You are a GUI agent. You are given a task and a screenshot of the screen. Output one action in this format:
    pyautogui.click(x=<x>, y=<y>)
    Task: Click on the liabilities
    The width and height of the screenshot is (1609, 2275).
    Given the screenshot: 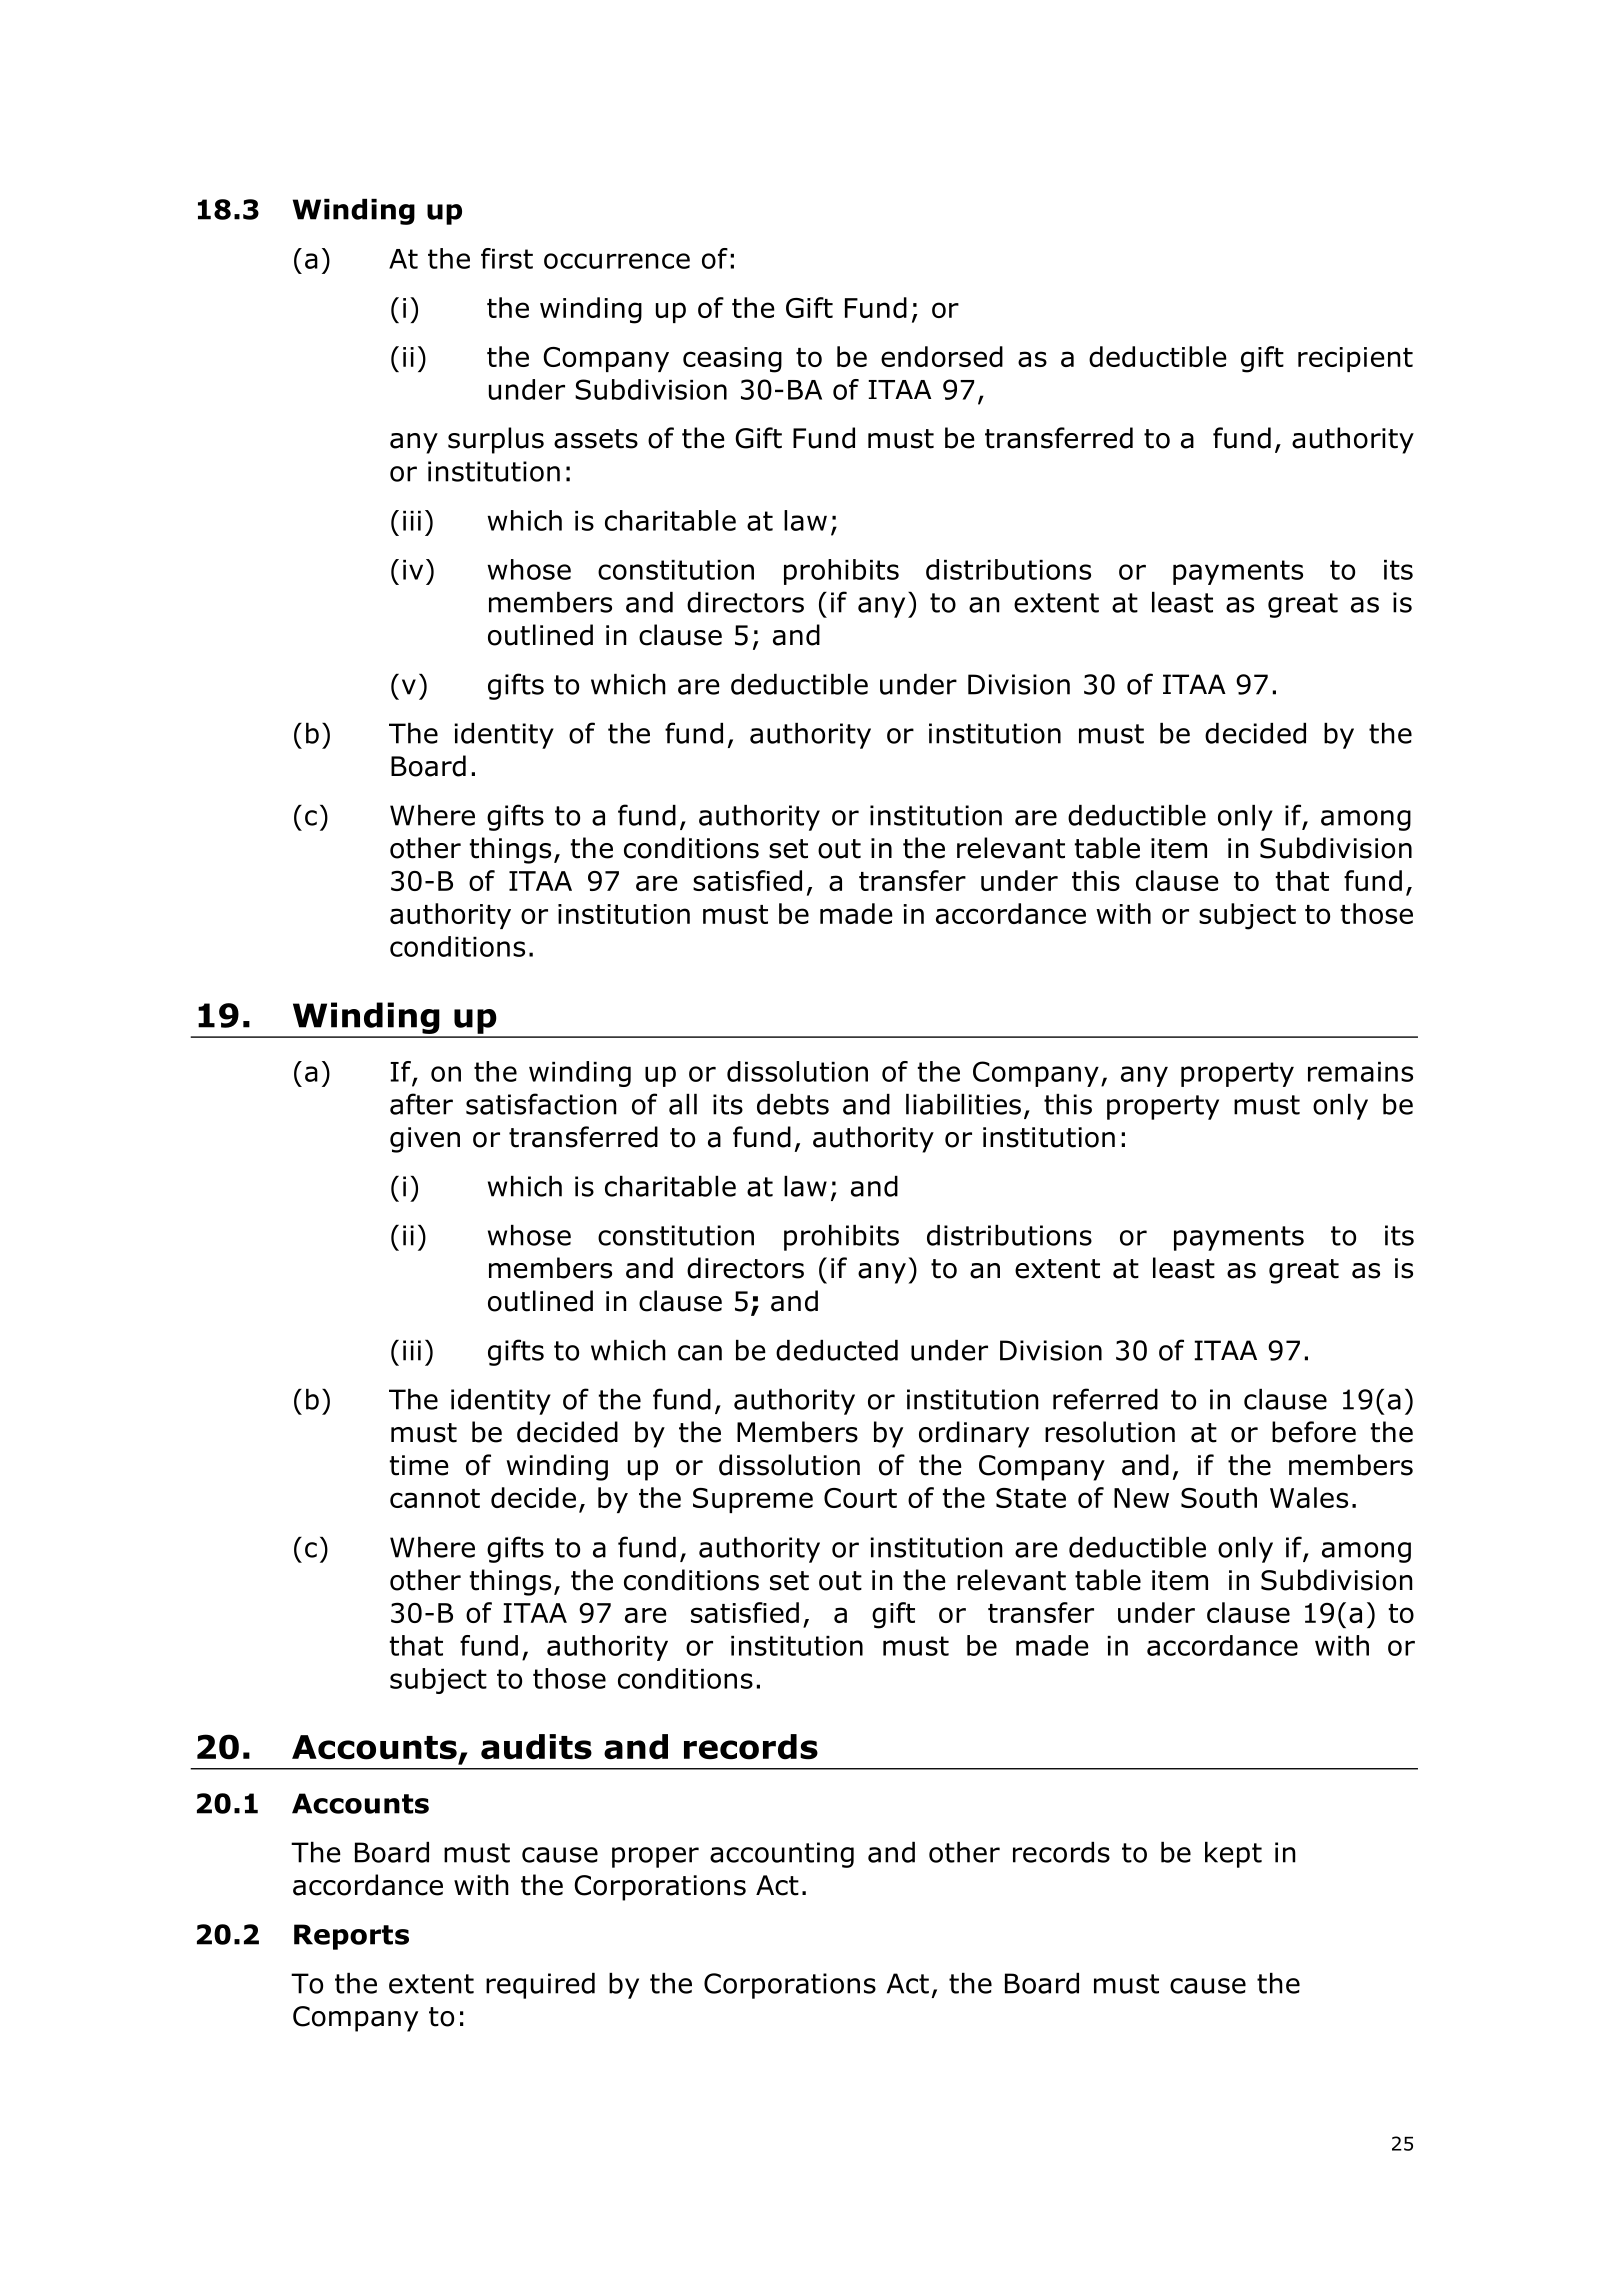 What is the action you would take?
    pyautogui.click(x=963, y=1104)
